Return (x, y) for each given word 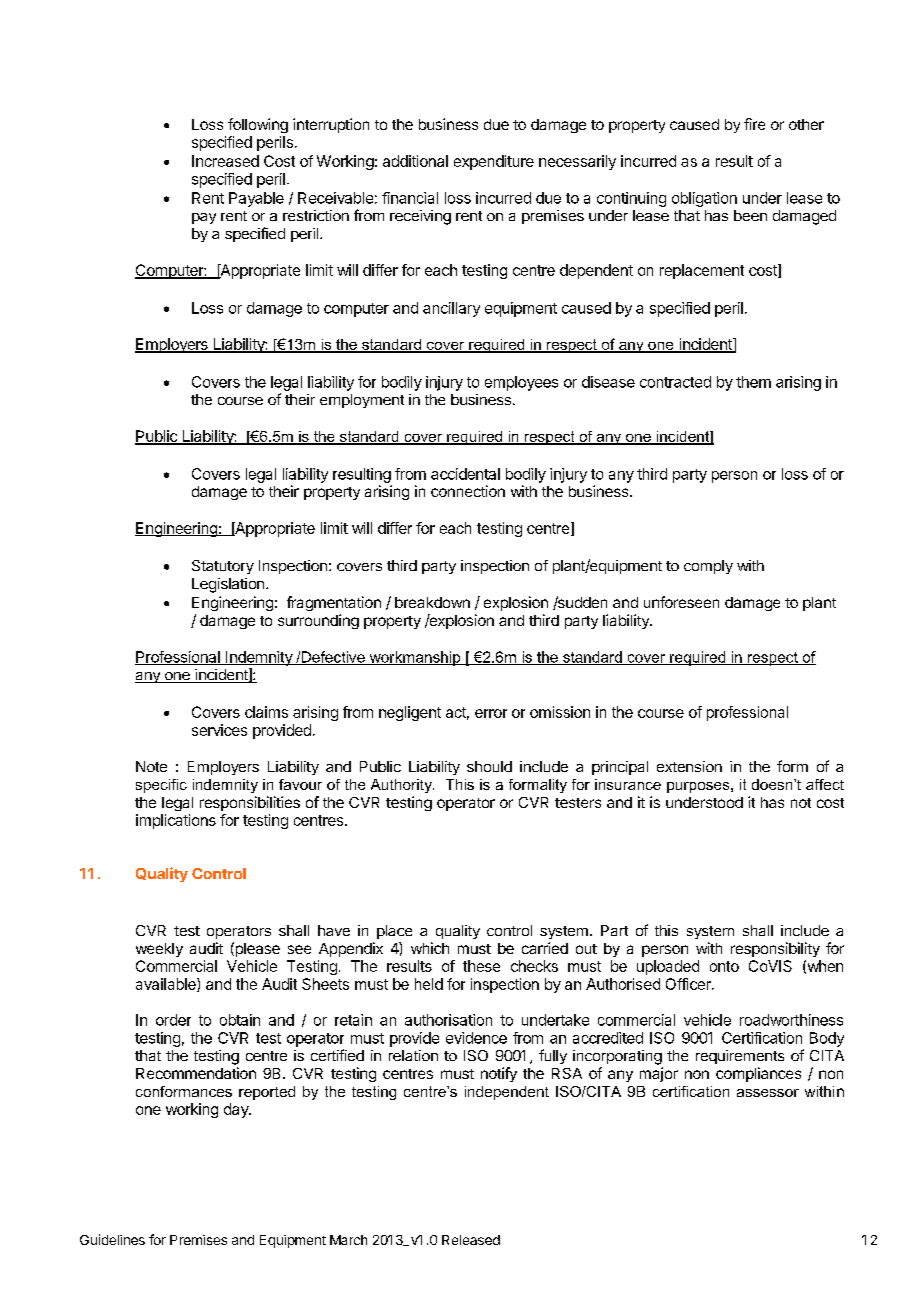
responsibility (775, 949)
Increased (225, 161)
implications (176, 821)
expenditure (494, 162)
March (348, 1240)
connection (468, 491)
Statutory (223, 567)
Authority (402, 786)
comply (708, 567)
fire (754, 124)
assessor (768, 1093)
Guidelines (112, 1239)
